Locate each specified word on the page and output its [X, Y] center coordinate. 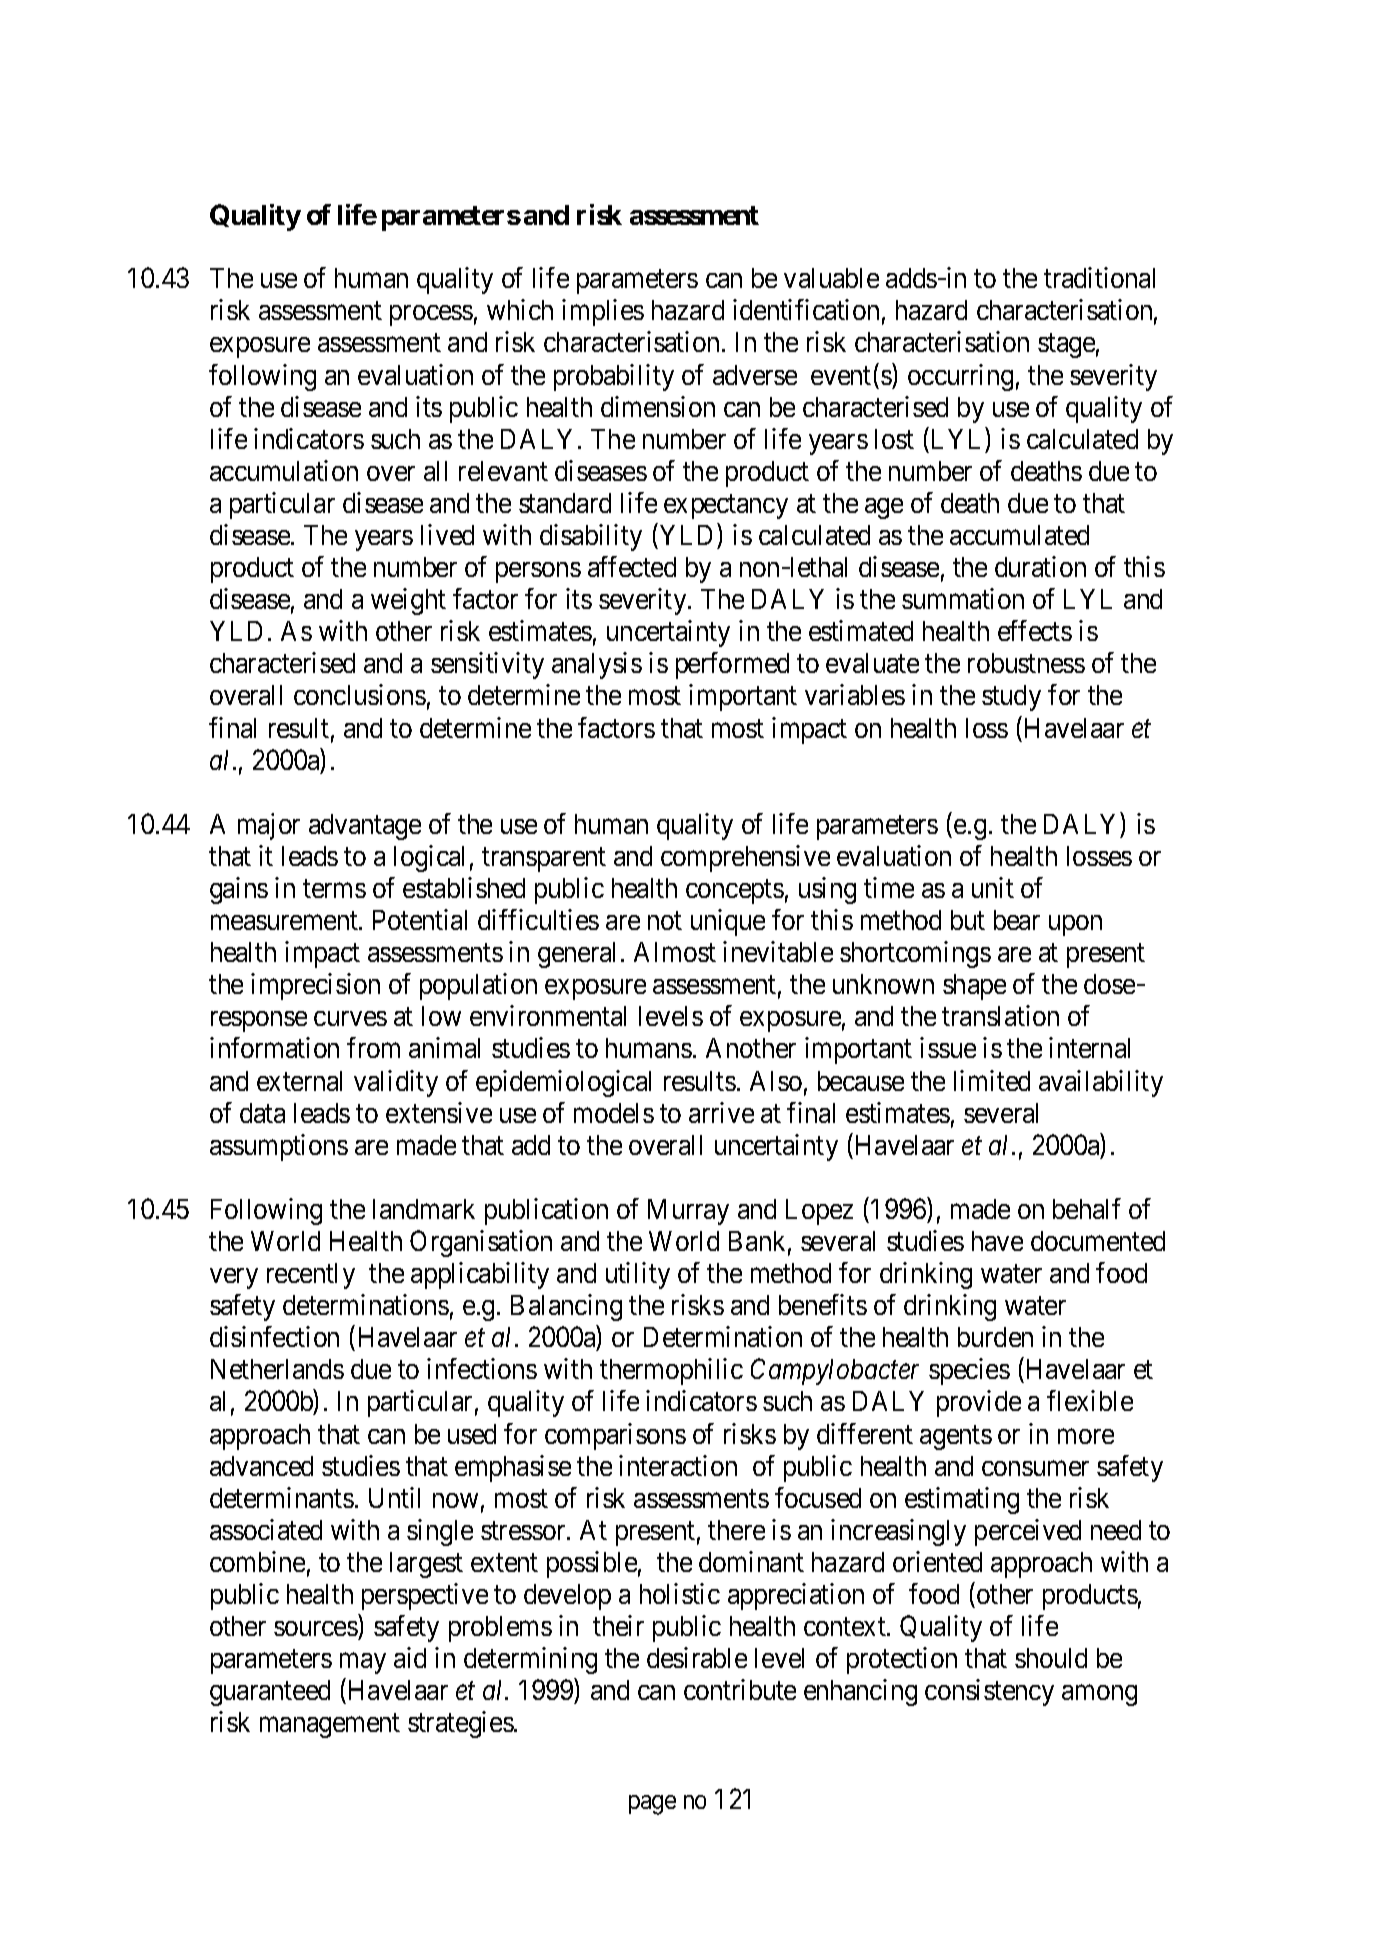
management [330, 1726]
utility [638, 1275]
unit [993, 887]
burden [995, 1337]
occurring [960, 377]
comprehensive [745, 858]
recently [311, 1276]
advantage [365, 827]
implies [603, 312]
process [431, 316]
